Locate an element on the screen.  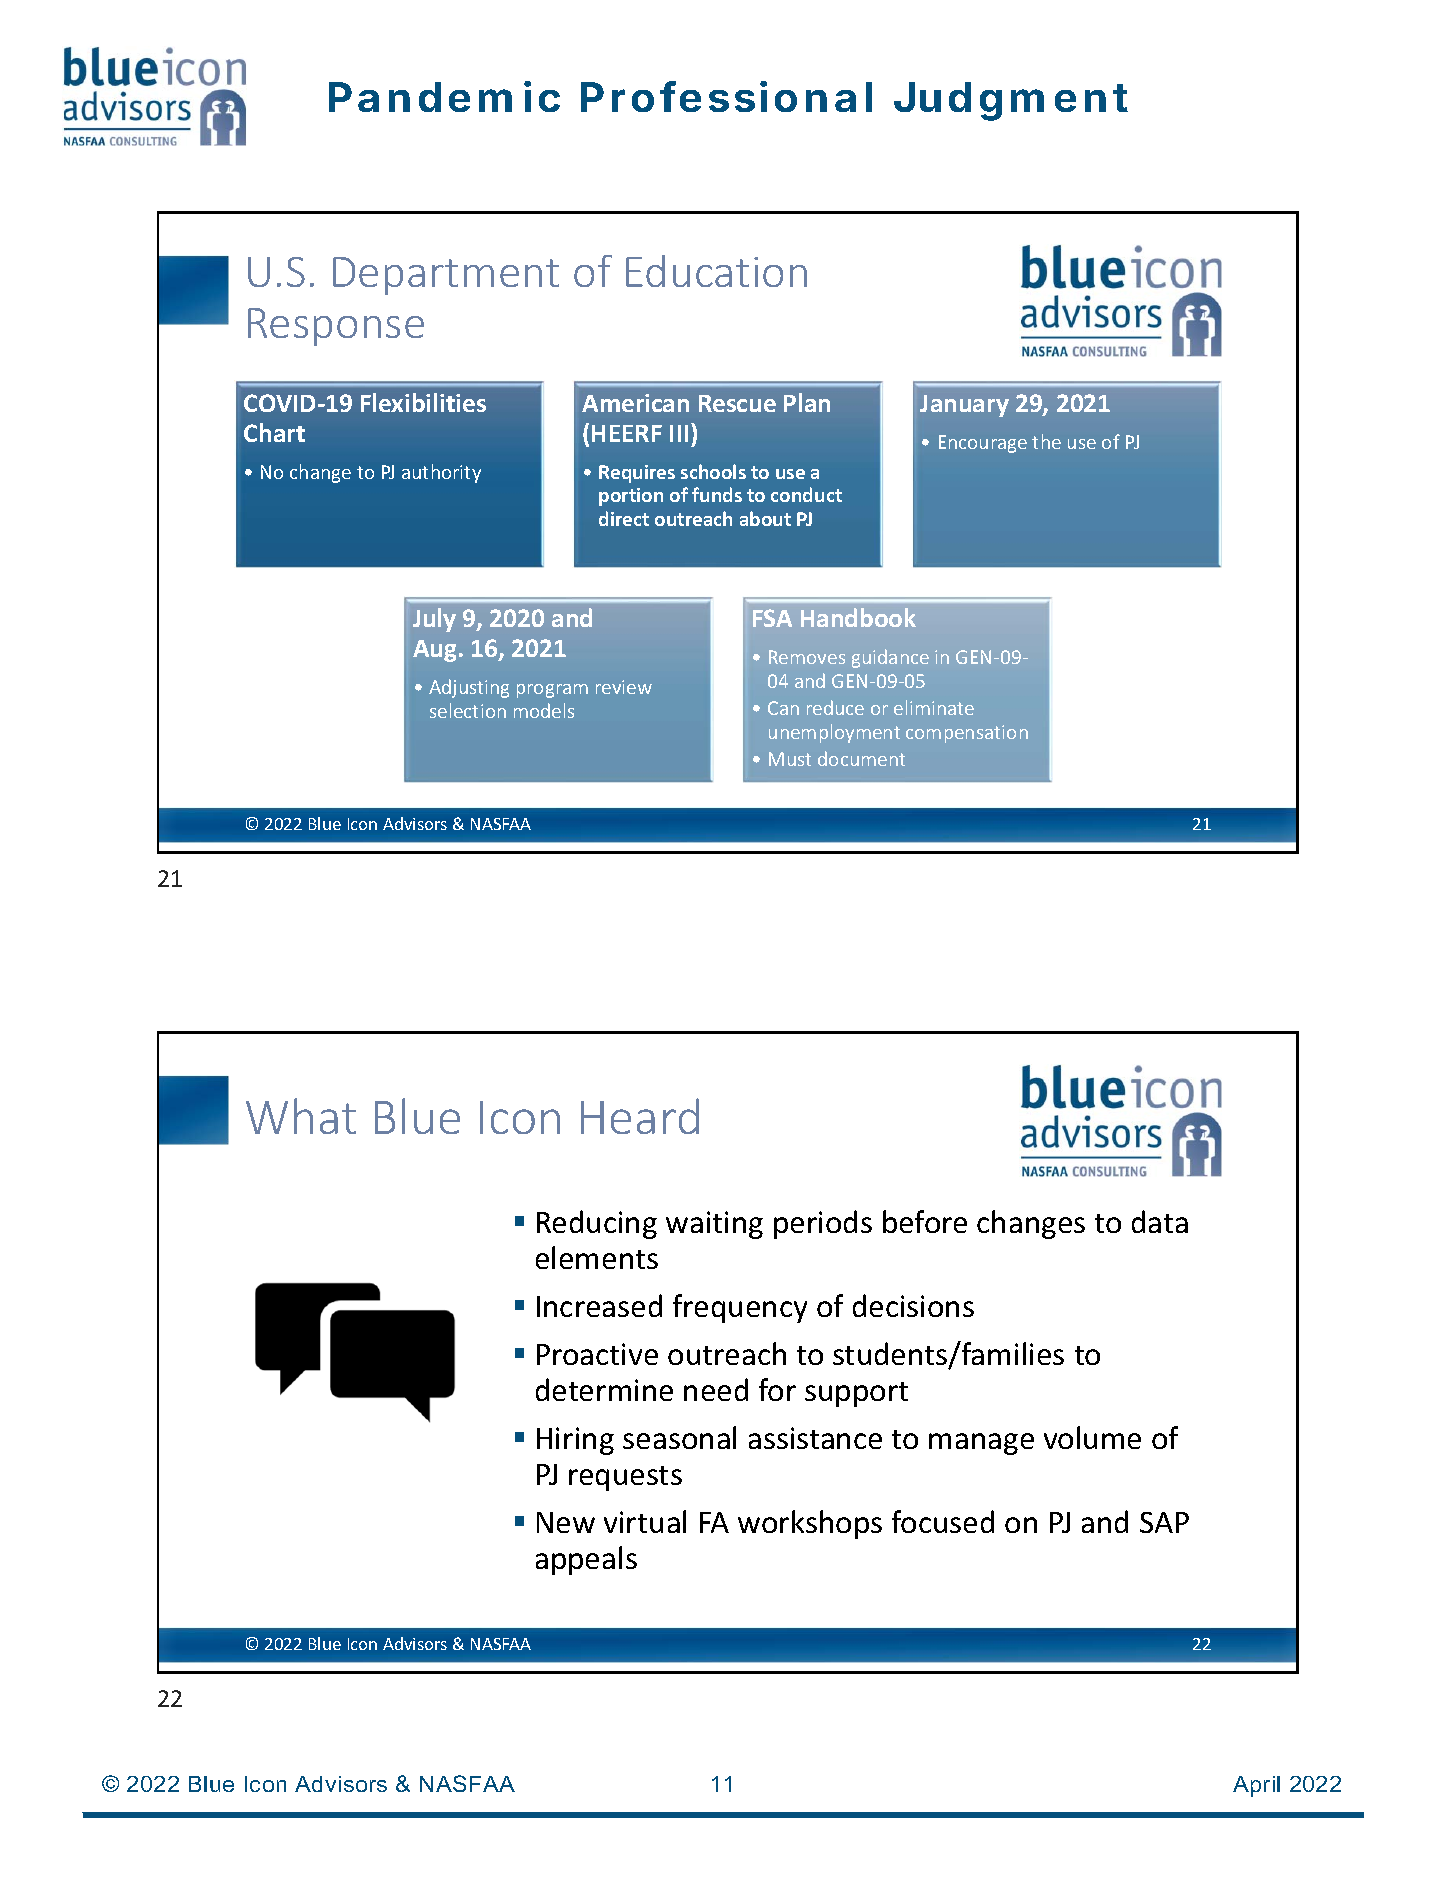
workshops is located at coordinates (810, 1524).
